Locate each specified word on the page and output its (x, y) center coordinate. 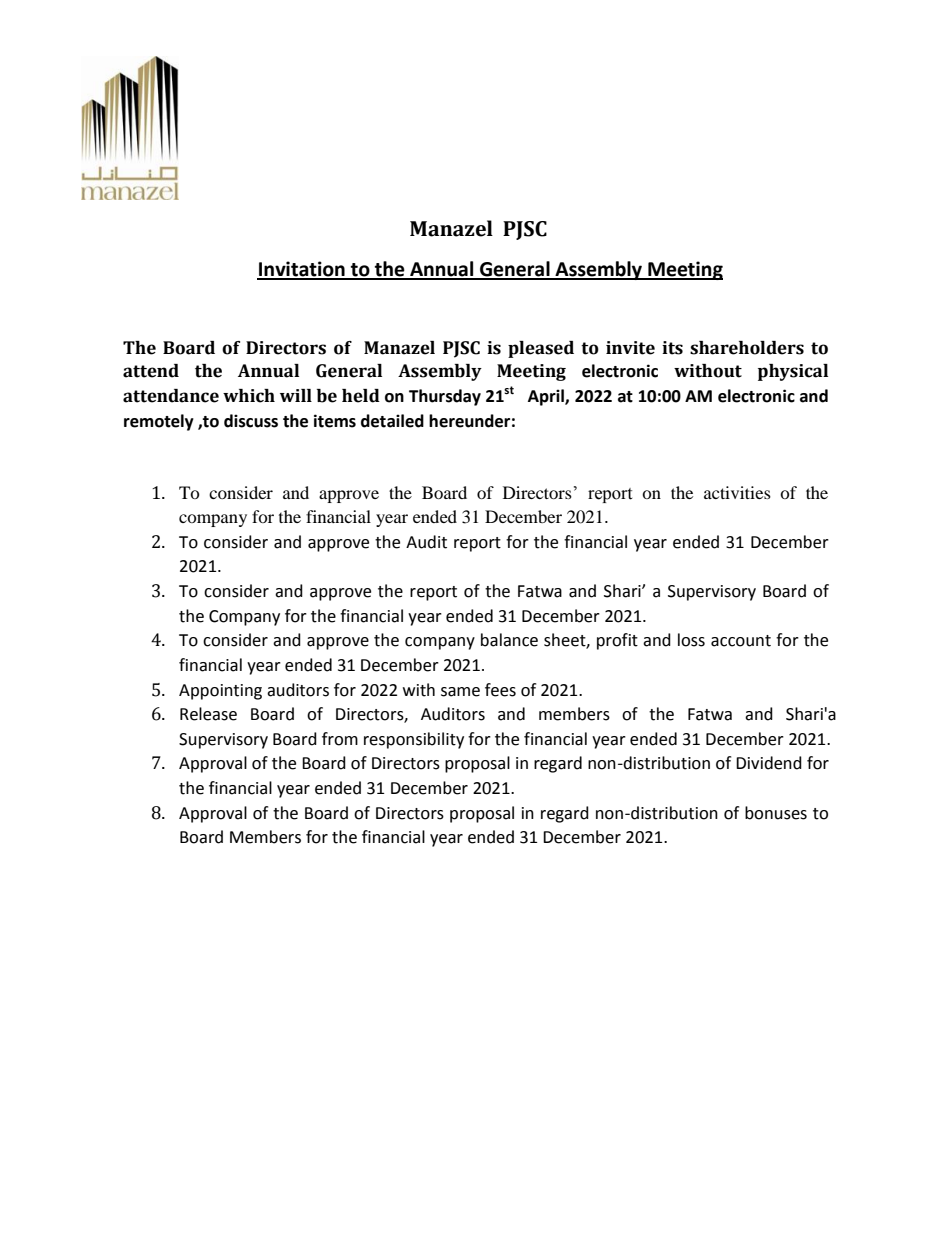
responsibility (414, 740)
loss (691, 640)
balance (509, 640)
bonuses (776, 813)
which (249, 396)
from (340, 739)
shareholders (747, 348)
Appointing (220, 692)
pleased (541, 349)
